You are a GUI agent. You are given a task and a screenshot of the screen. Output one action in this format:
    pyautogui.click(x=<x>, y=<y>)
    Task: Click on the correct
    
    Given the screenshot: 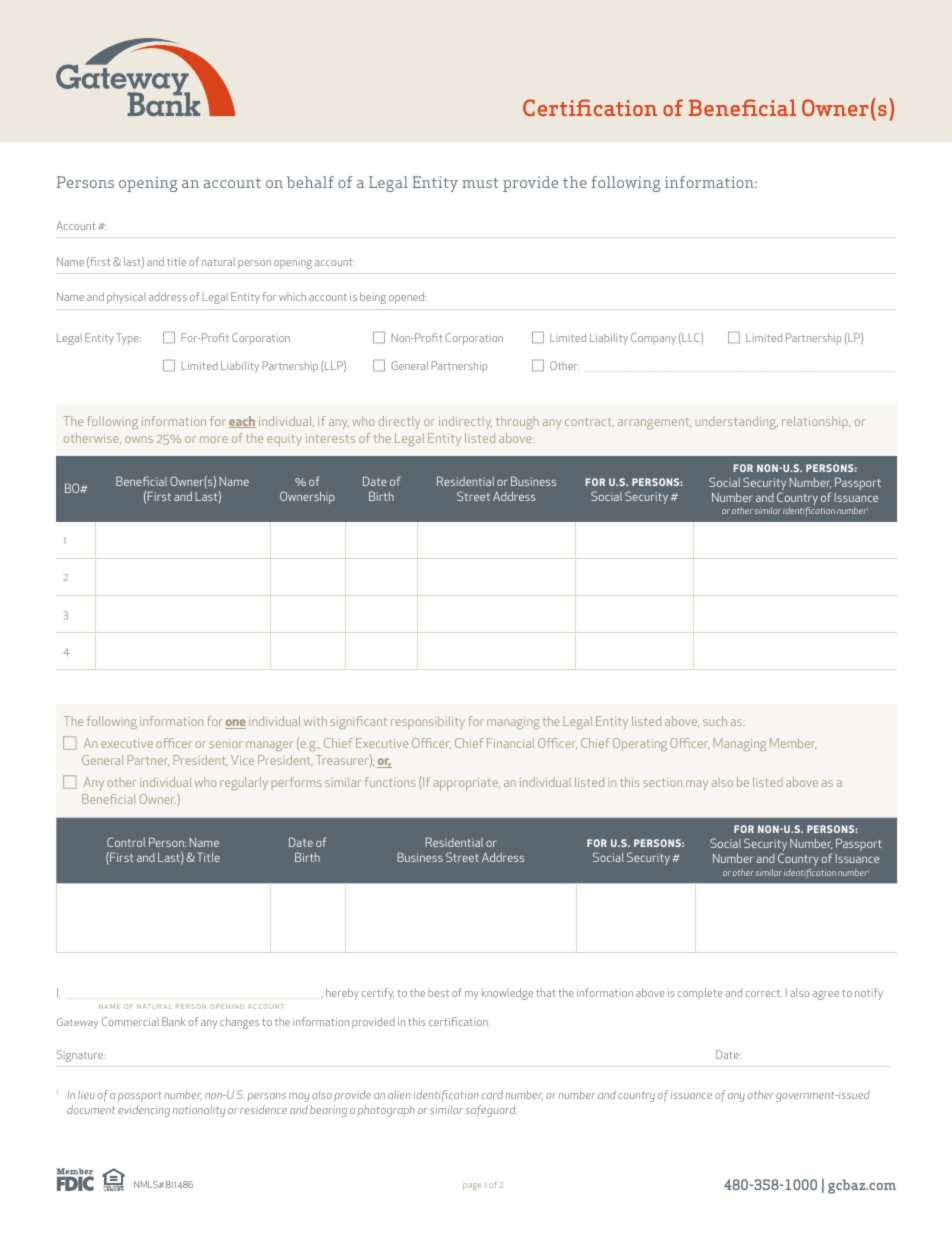 What is the action you would take?
    pyautogui.click(x=764, y=993)
